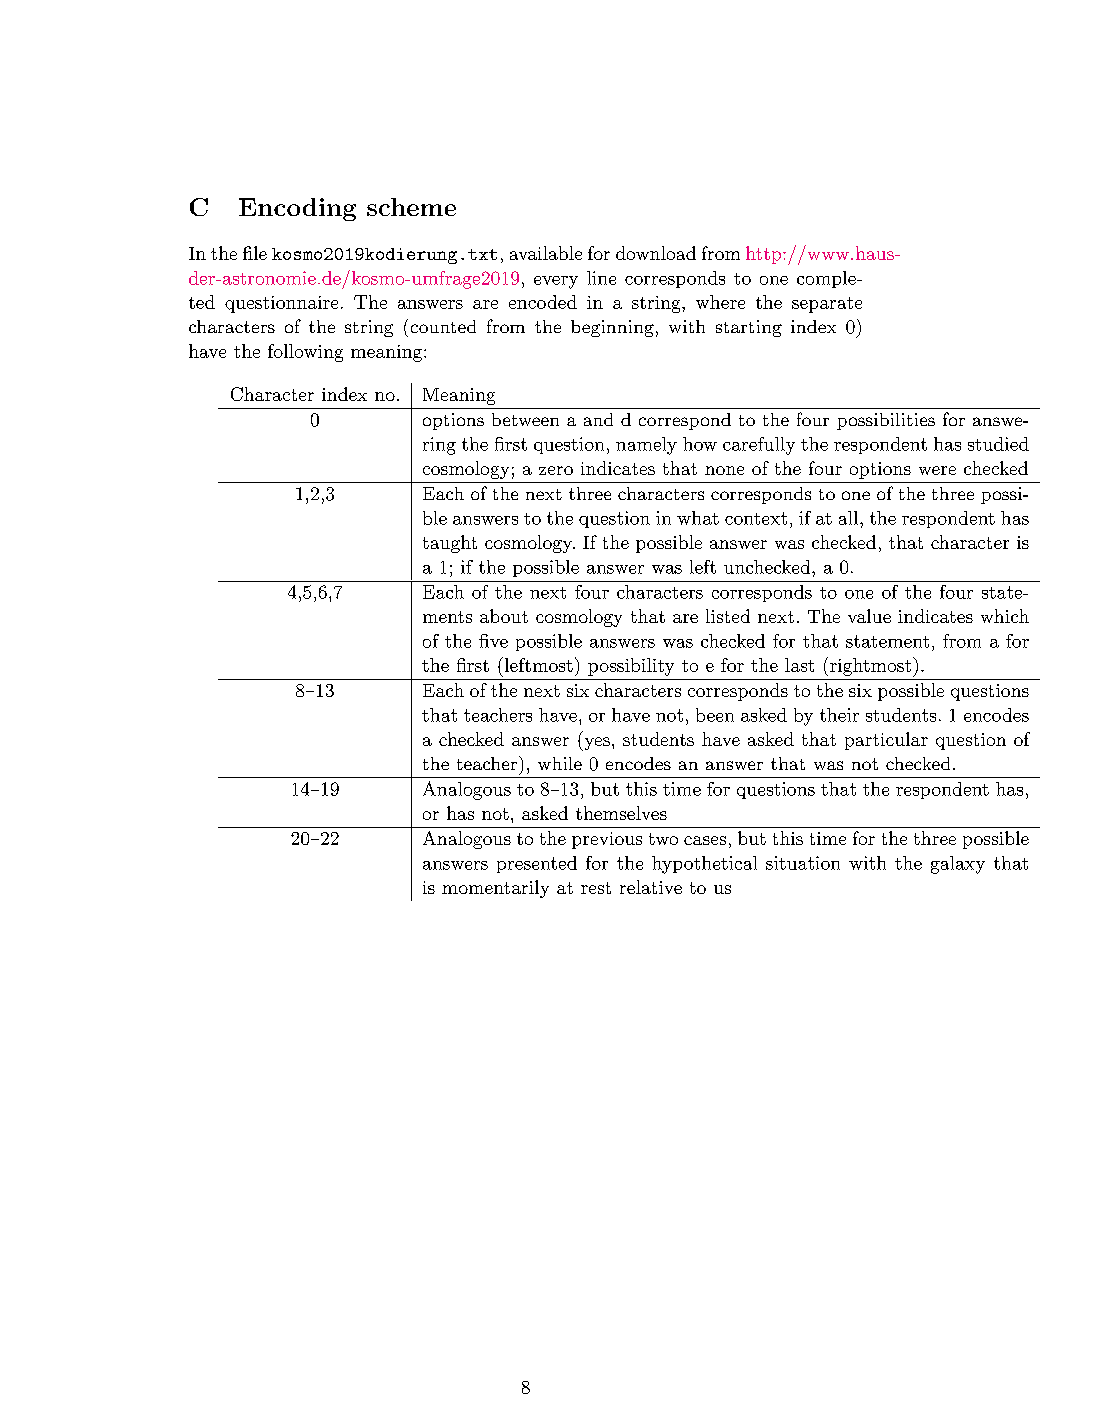  What do you see at coordinates (656, 253) in the screenshot?
I see `download` at bounding box center [656, 253].
